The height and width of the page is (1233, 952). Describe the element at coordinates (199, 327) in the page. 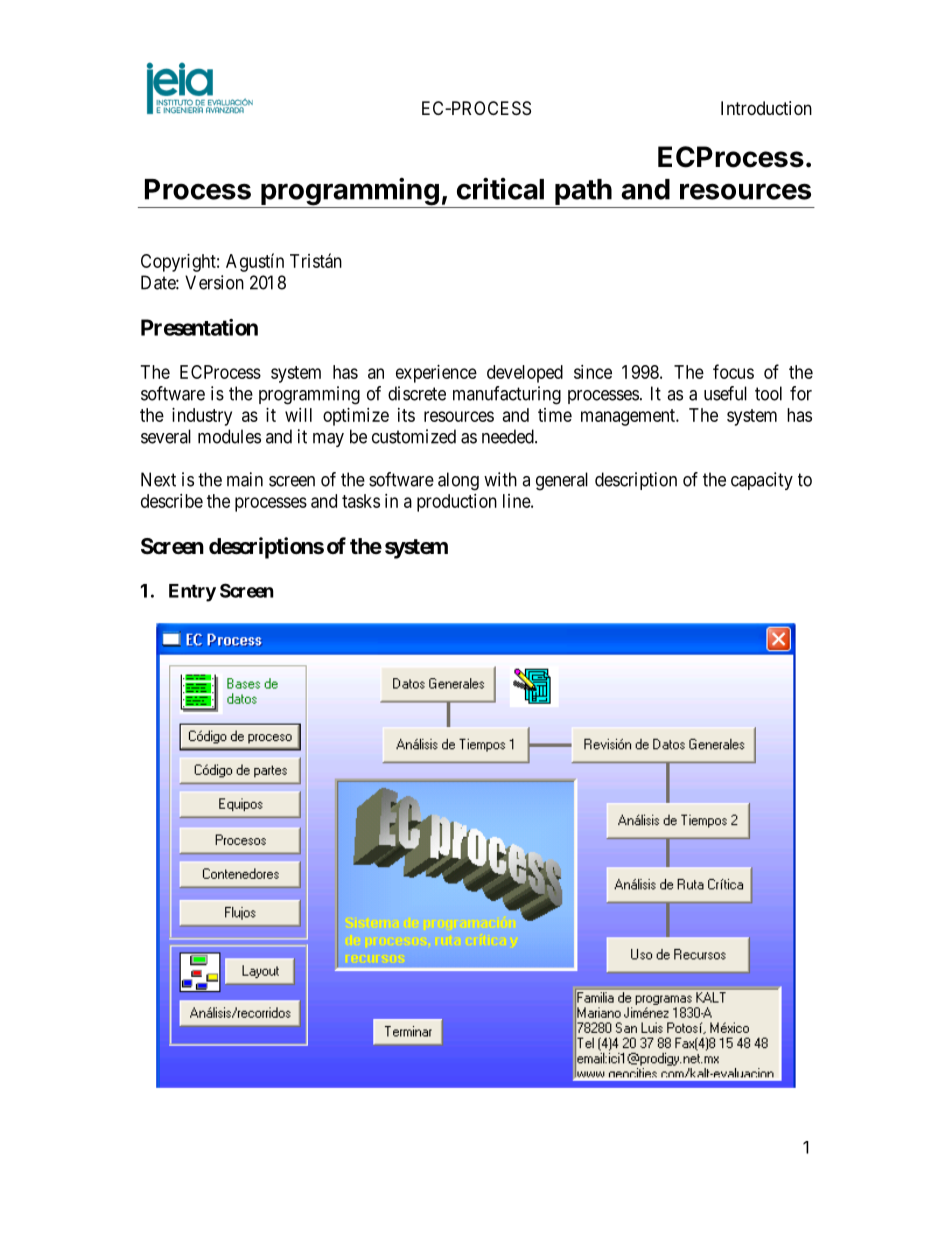

I see `Presentation` at that location.
